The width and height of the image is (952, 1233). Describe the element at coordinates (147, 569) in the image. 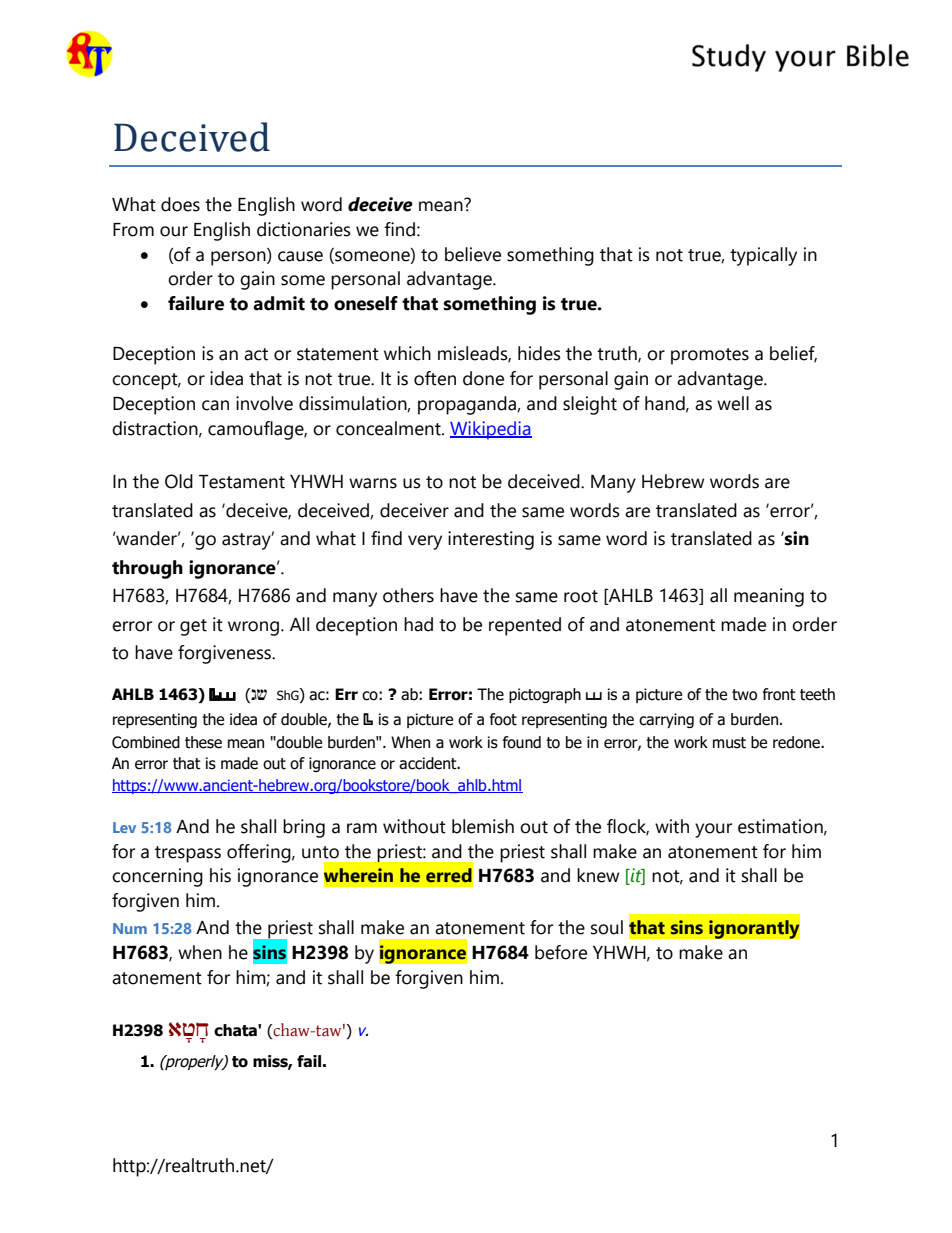

I see `through` at that location.
